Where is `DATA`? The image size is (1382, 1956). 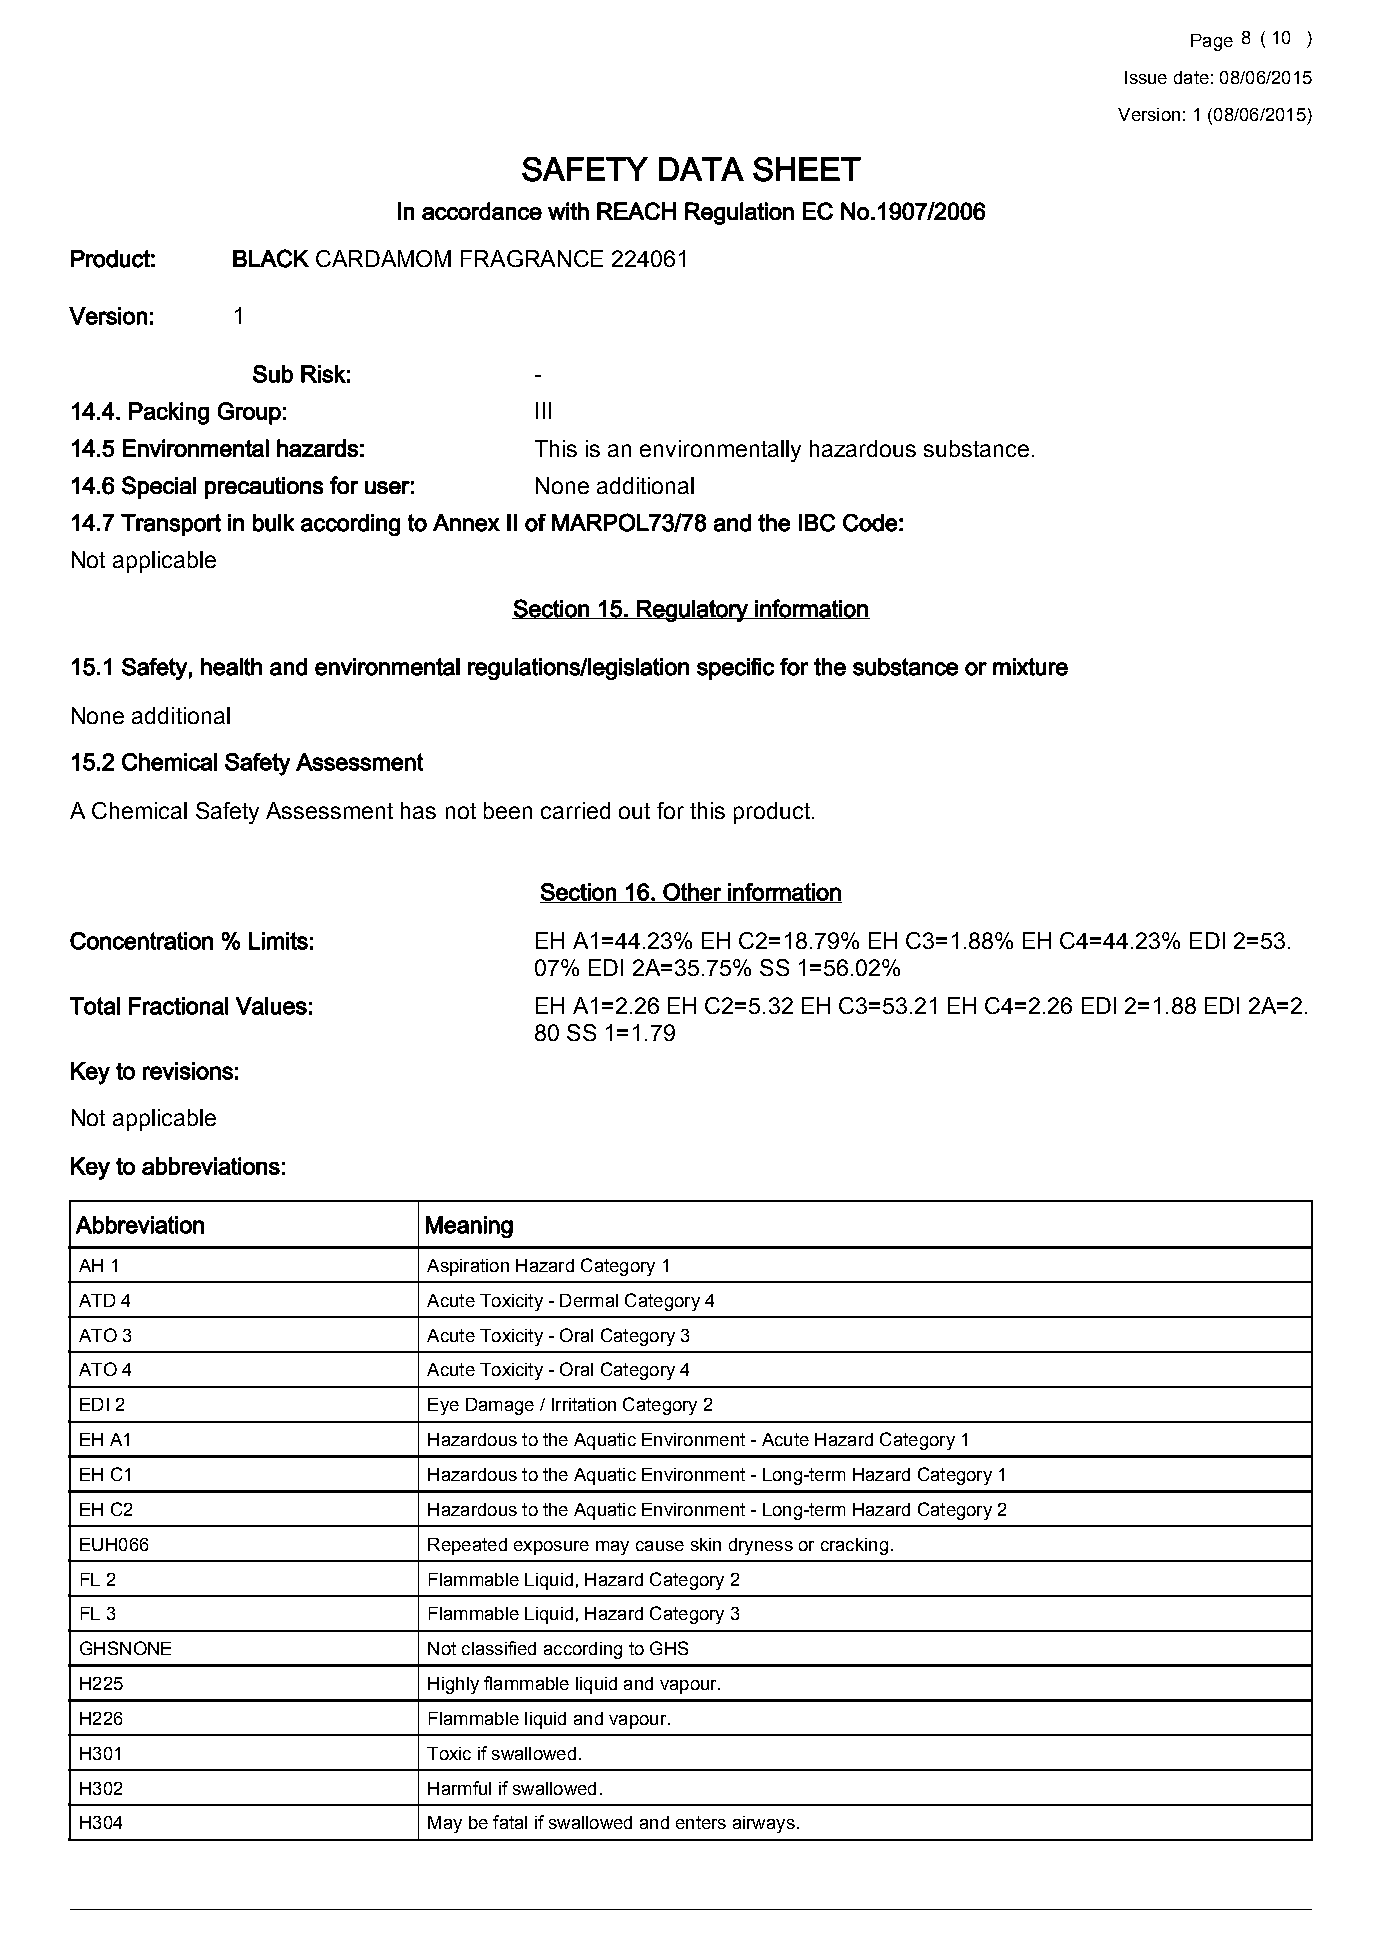 DATA is located at coordinates (701, 169).
